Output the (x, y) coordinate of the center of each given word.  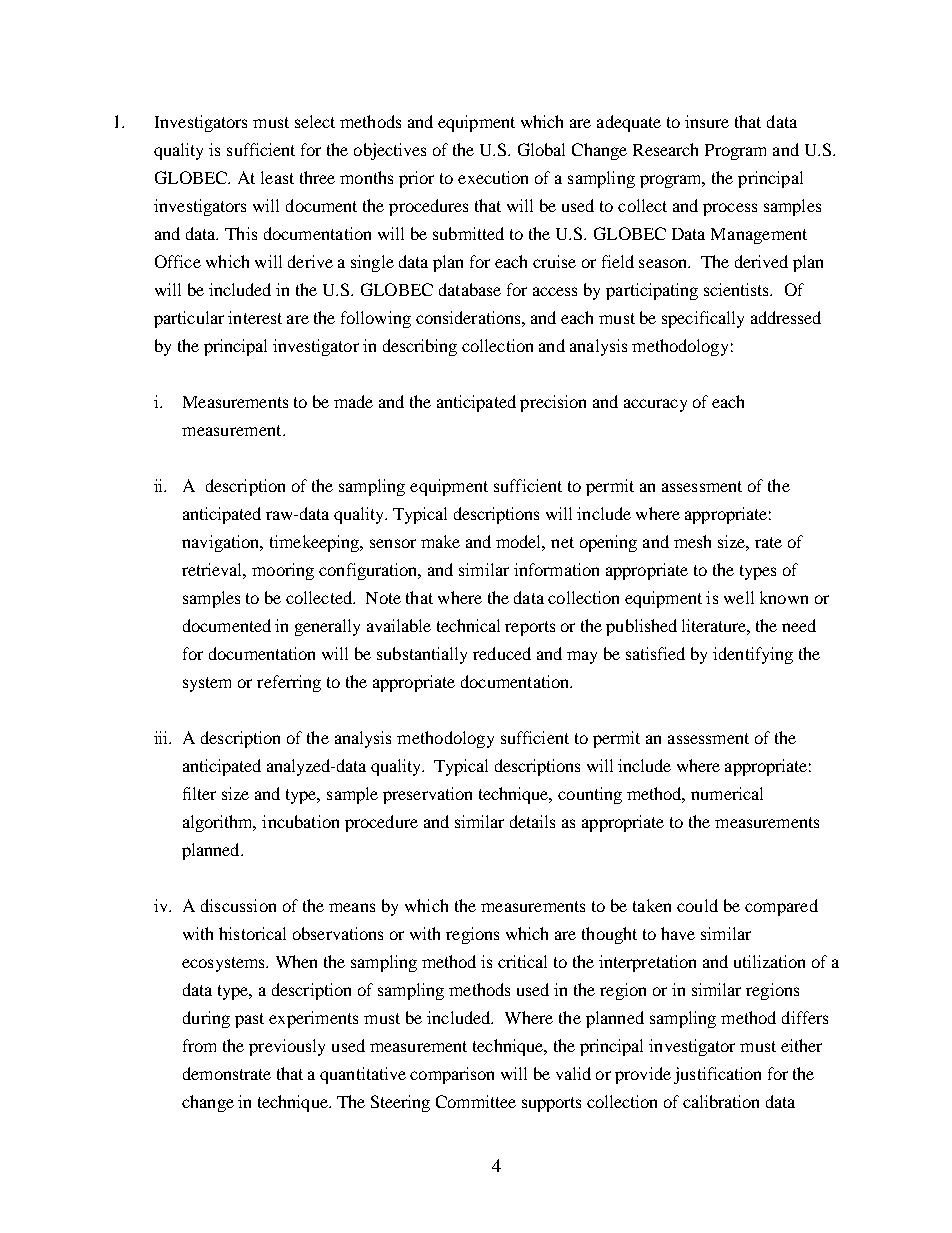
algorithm (219, 823)
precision (553, 403)
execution (493, 177)
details (532, 821)
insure (707, 121)
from (199, 1045)
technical (468, 625)
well (739, 597)
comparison (452, 1075)
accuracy (655, 405)
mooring (283, 571)
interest (255, 317)
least (277, 177)
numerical (727, 793)
